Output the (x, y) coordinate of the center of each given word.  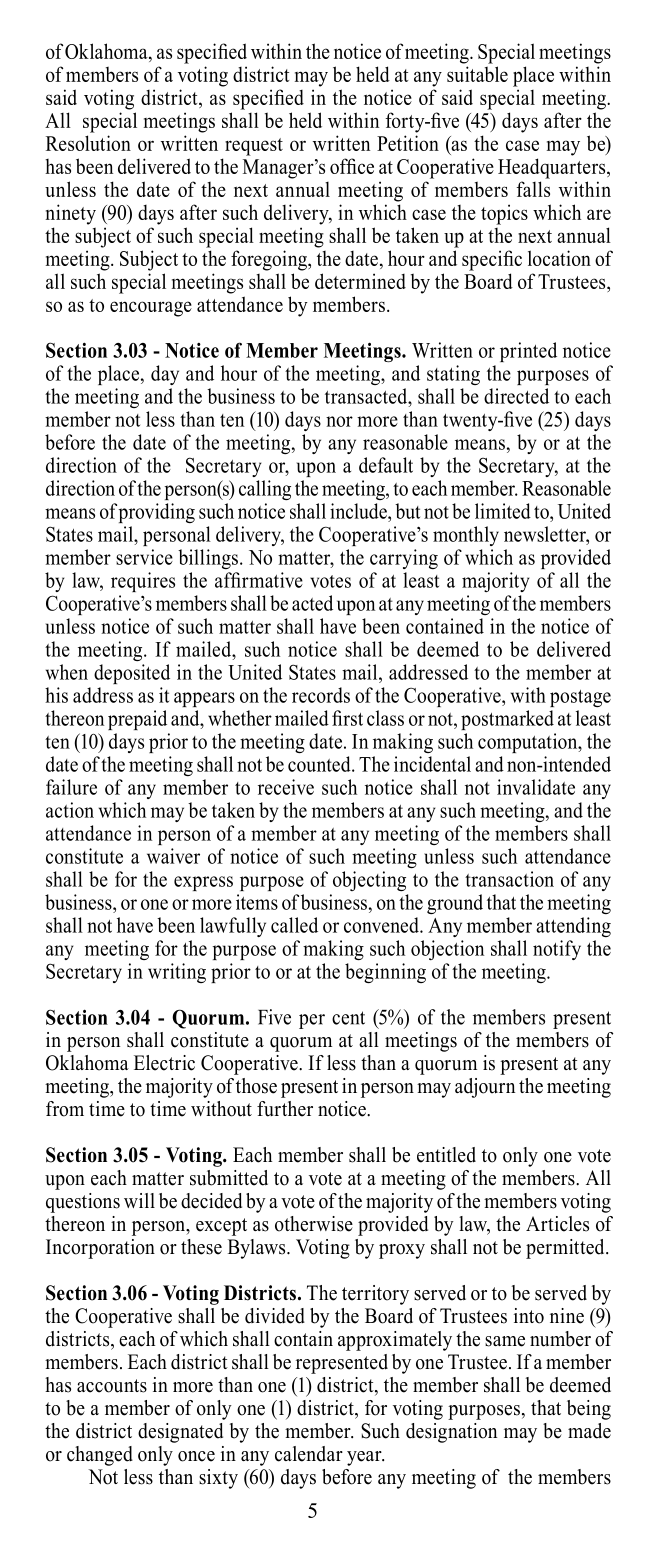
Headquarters (553, 168)
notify (557, 950)
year (365, 1458)
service (144, 557)
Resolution (88, 143)
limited (503, 511)
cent (348, 1018)
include (359, 511)
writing (177, 973)
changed (100, 1456)
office (352, 166)
